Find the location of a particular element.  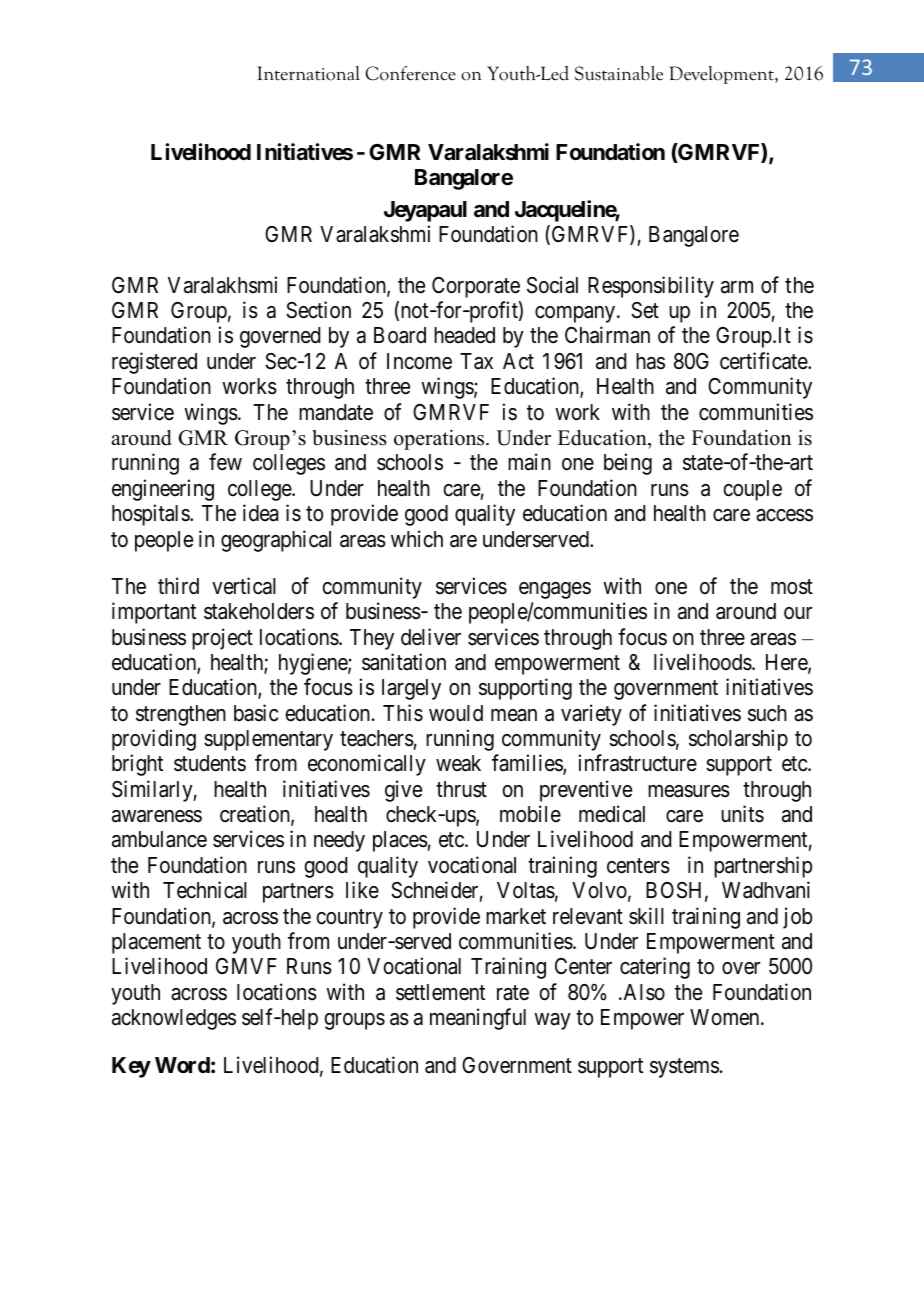

which is located at coordinates (417, 539).
